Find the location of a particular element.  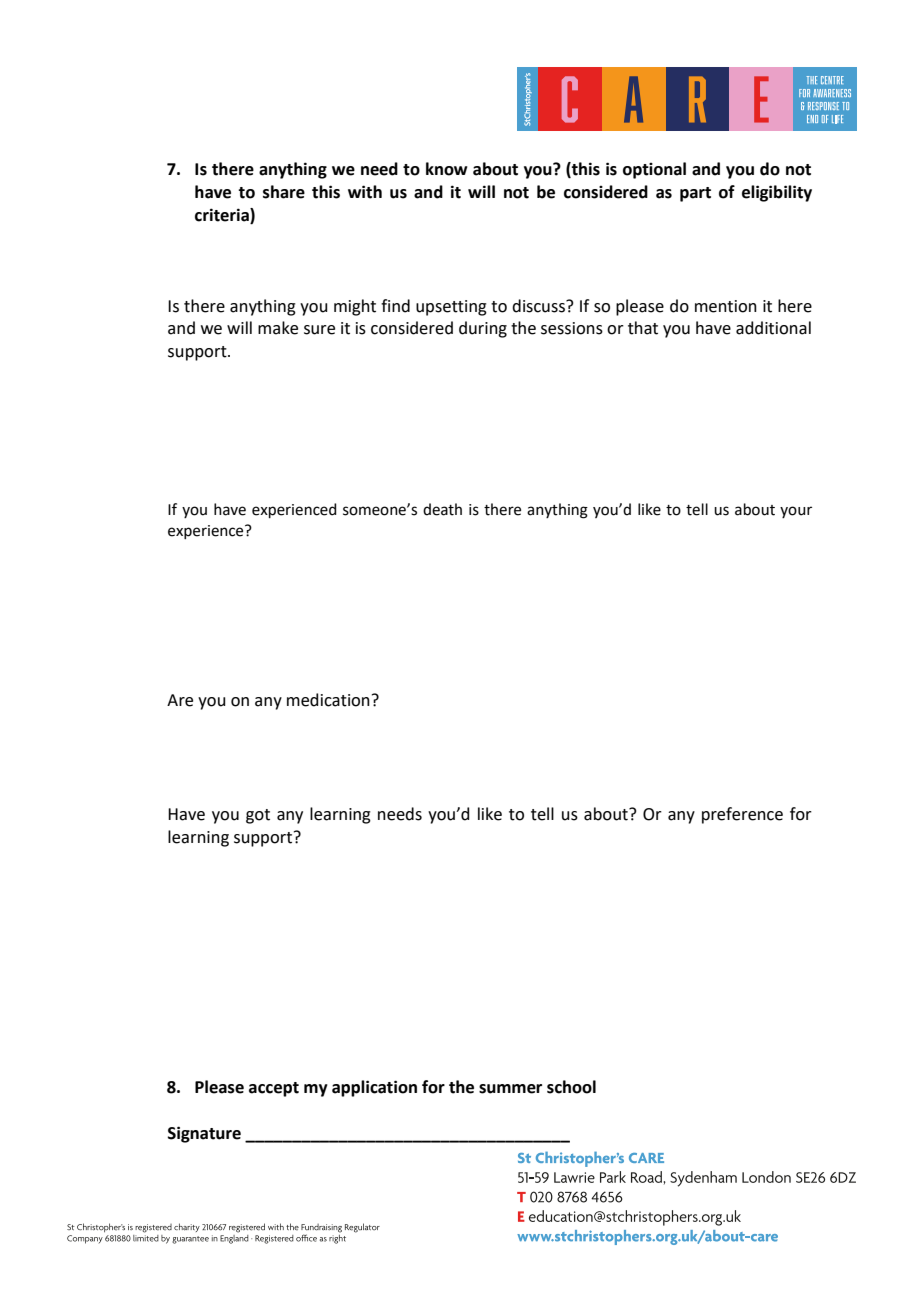

school is located at coordinates (571, 1087).
